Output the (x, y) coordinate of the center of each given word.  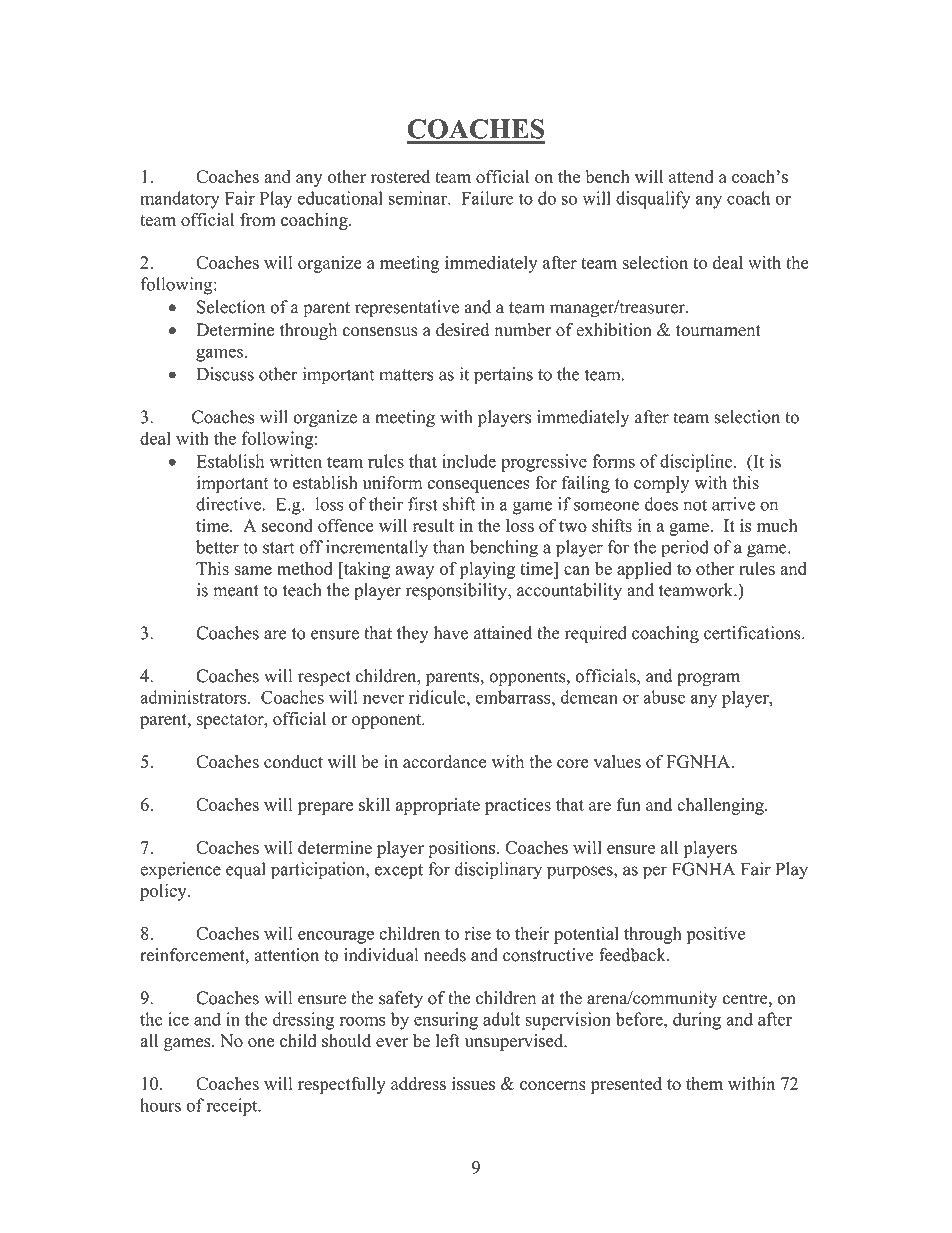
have (451, 633)
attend (691, 176)
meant (236, 591)
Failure (487, 198)
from (258, 220)
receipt (233, 1107)
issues (473, 1084)
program (708, 679)
